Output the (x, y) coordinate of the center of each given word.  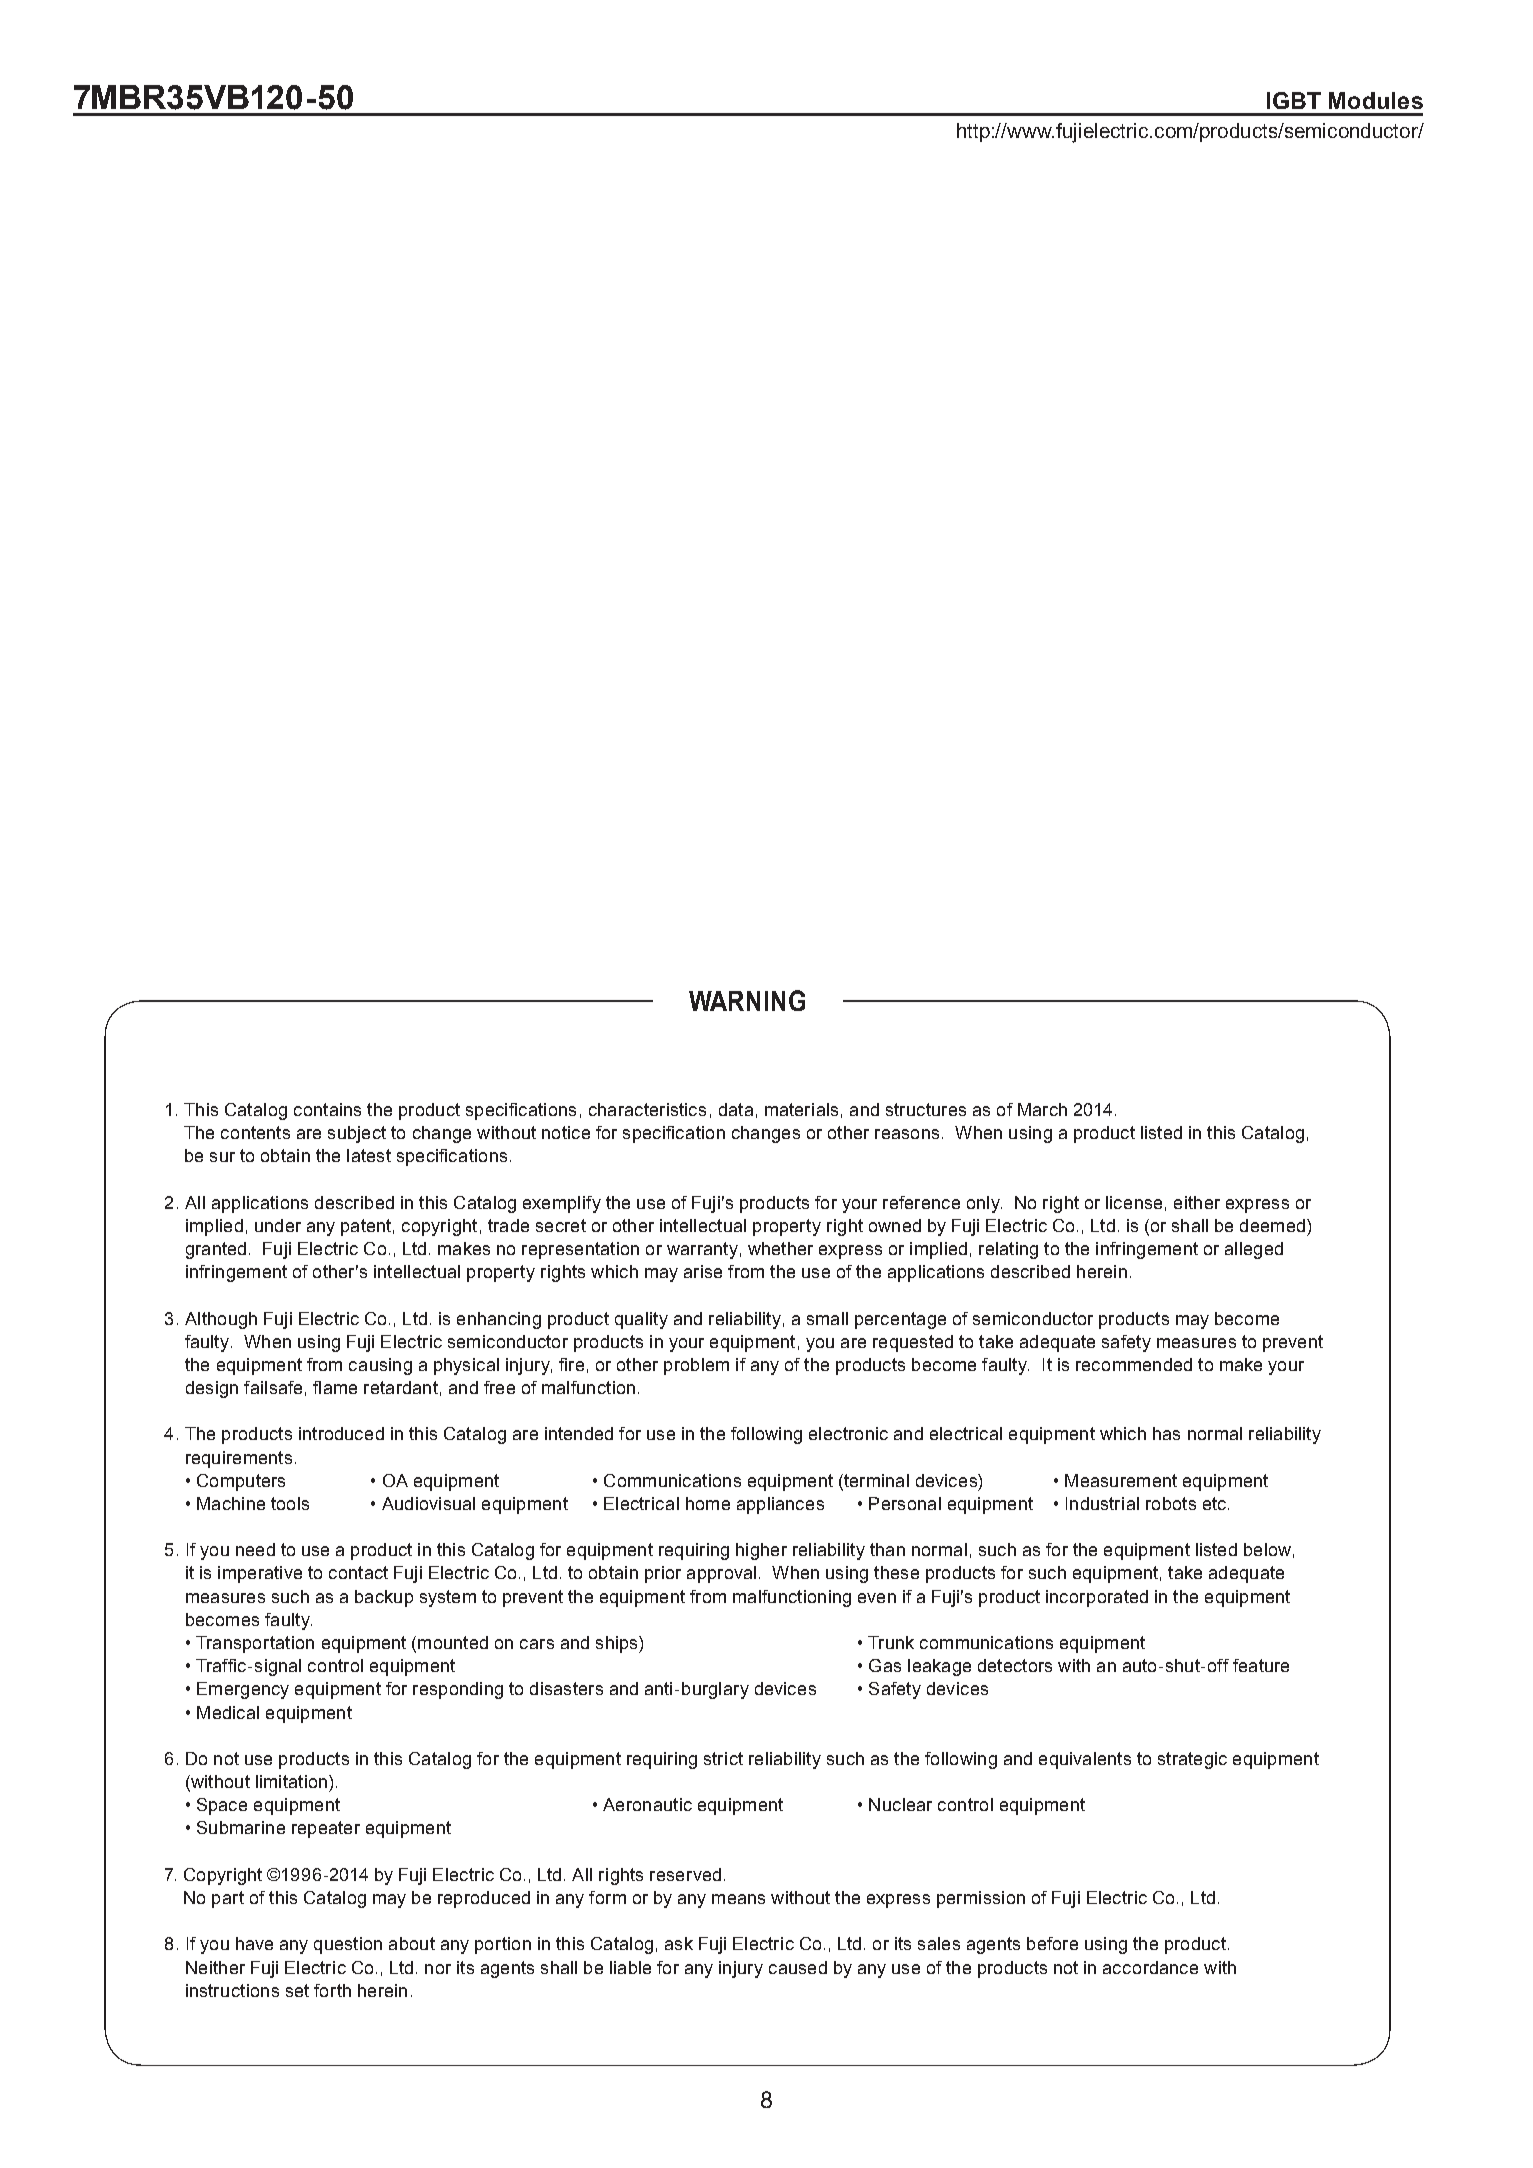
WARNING (747, 1000)
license (1134, 1202)
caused (798, 1967)
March (1042, 1109)
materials (801, 1109)
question (348, 1945)
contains (327, 1109)
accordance (1150, 1967)
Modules (1376, 100)
